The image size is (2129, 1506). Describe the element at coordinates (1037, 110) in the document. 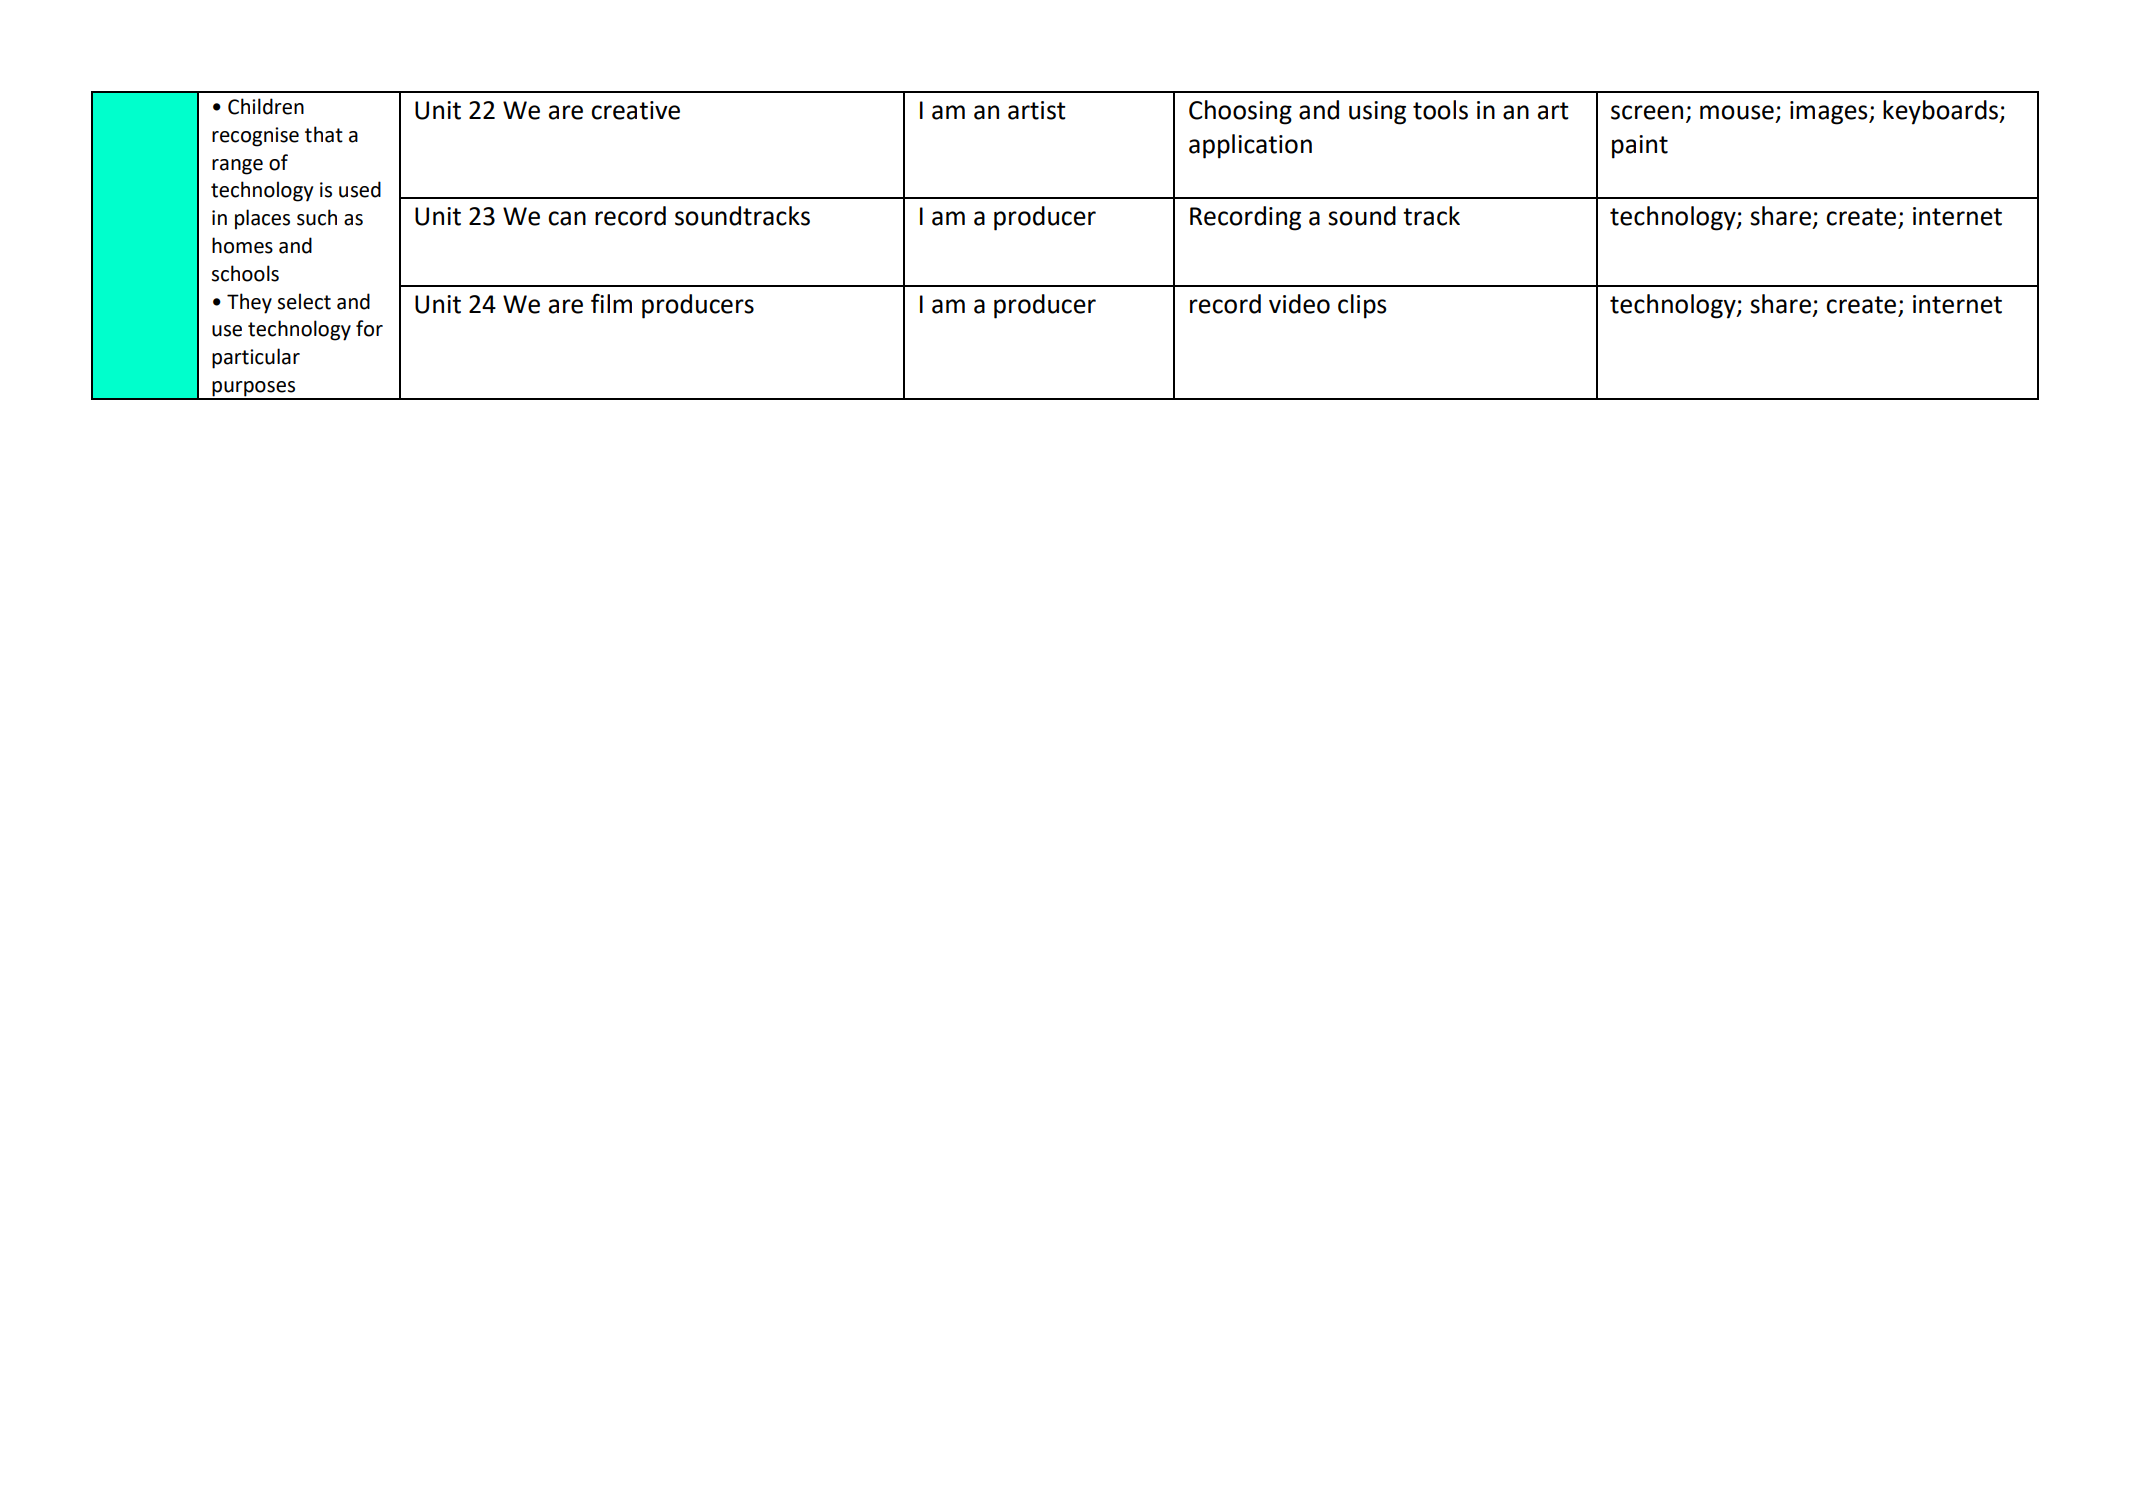

I see `artist` at that location.
